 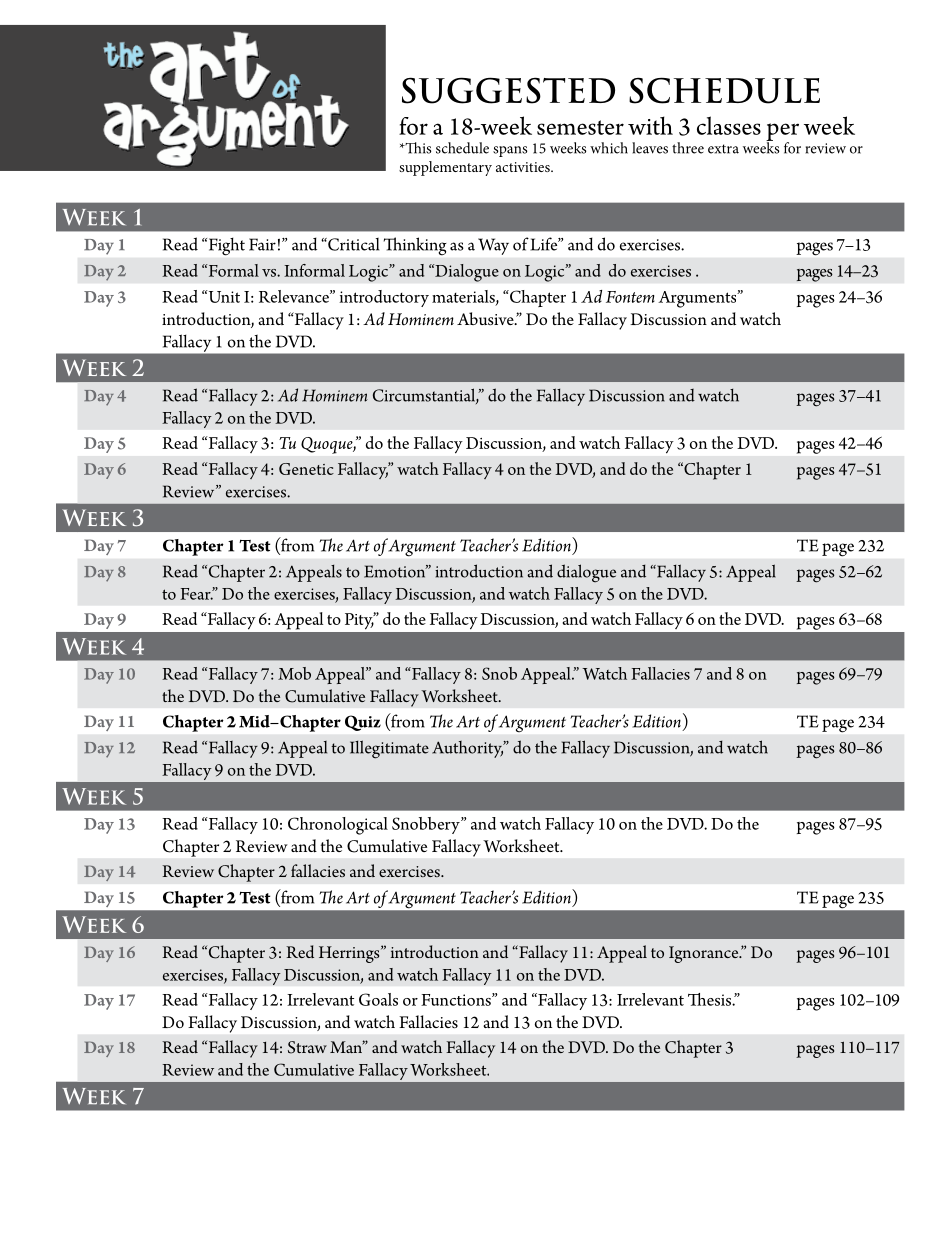 I want to click on Authority, so click(x=468, y=749).
